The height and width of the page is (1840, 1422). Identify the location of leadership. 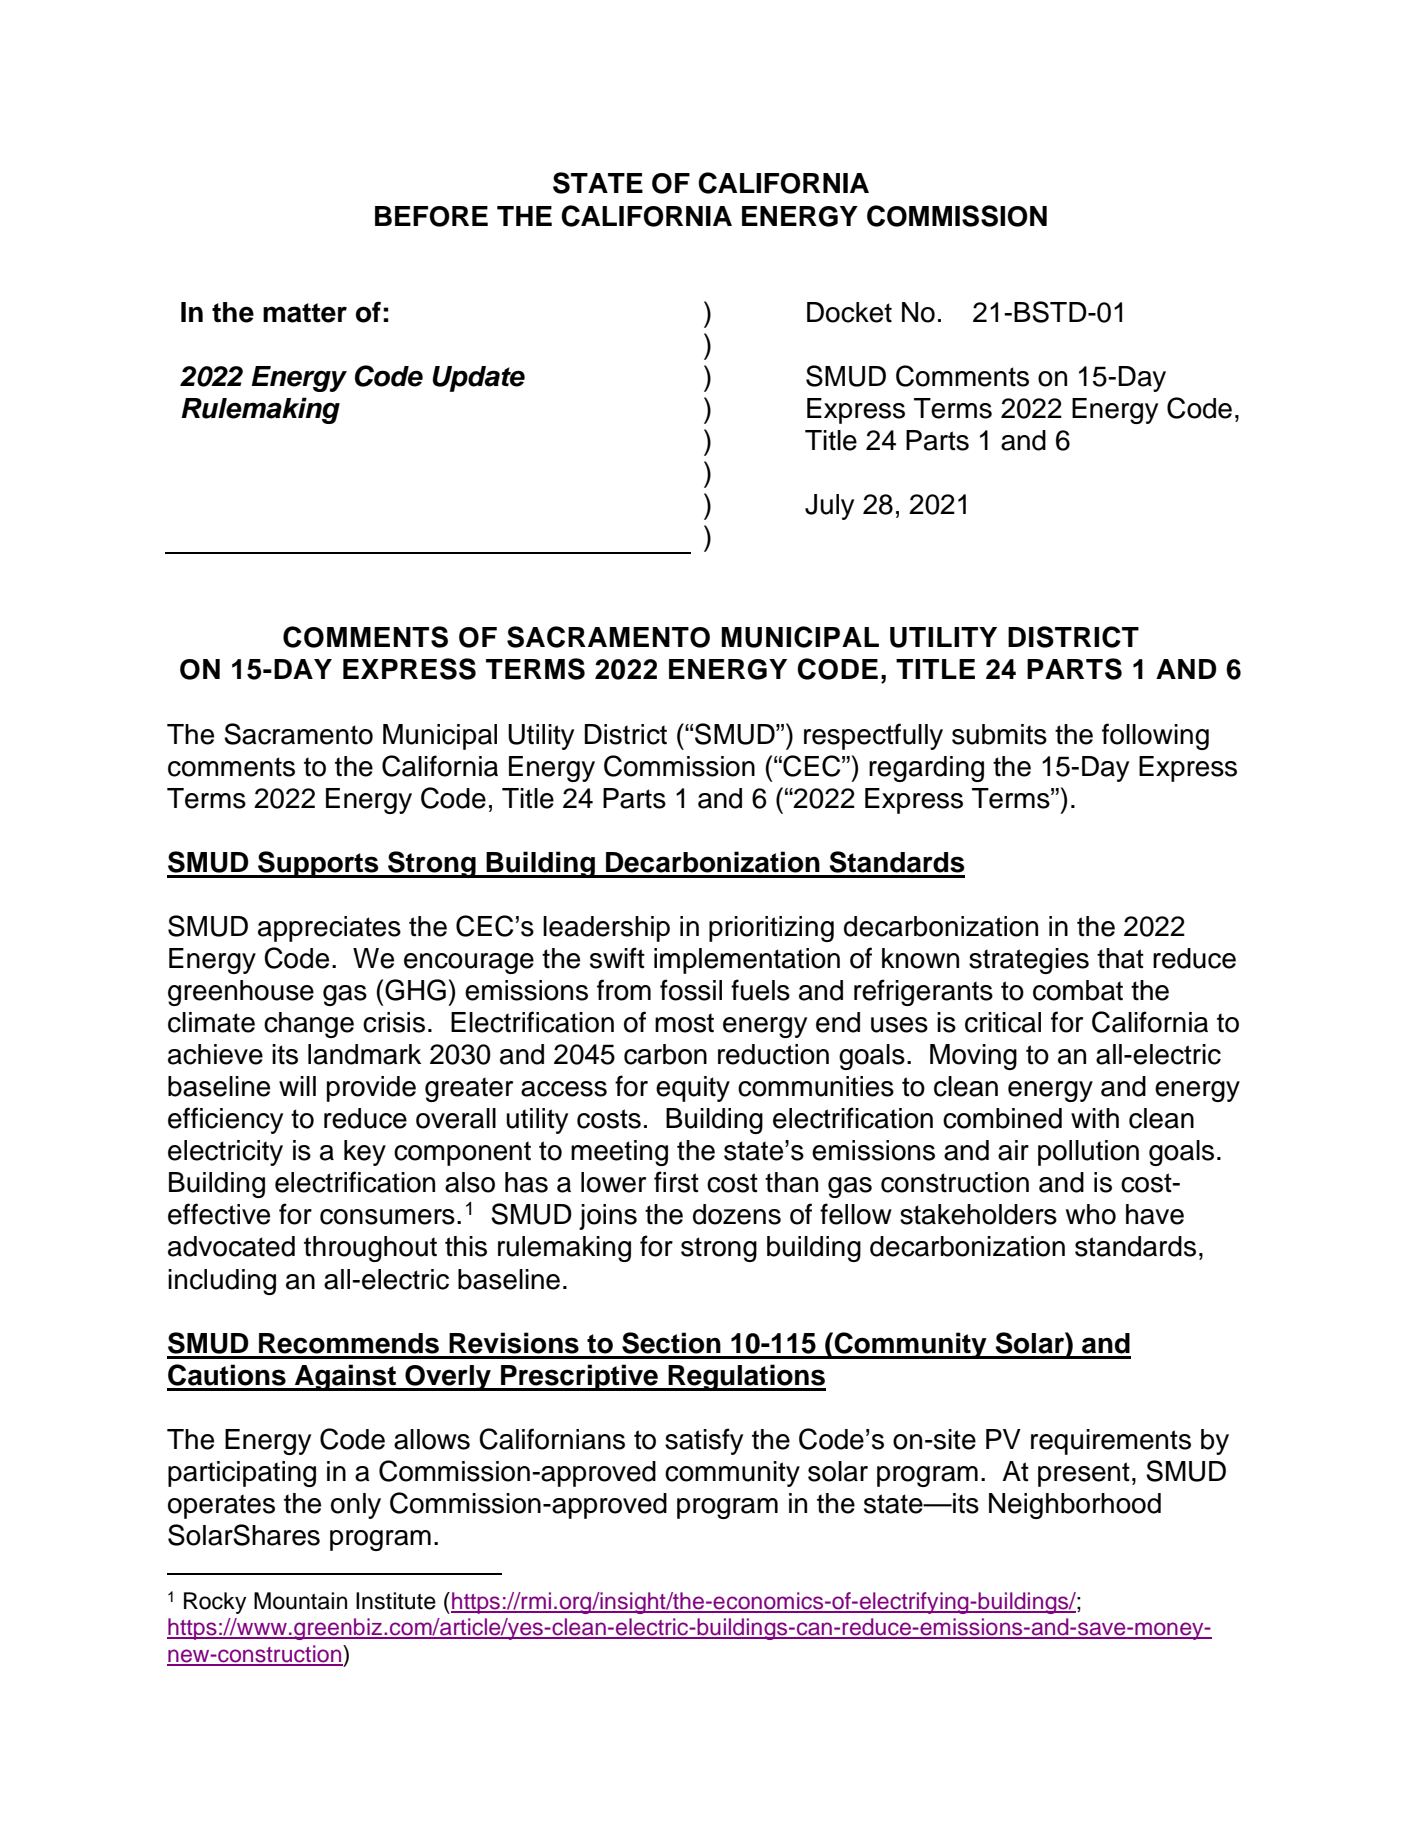
(606, 929).
